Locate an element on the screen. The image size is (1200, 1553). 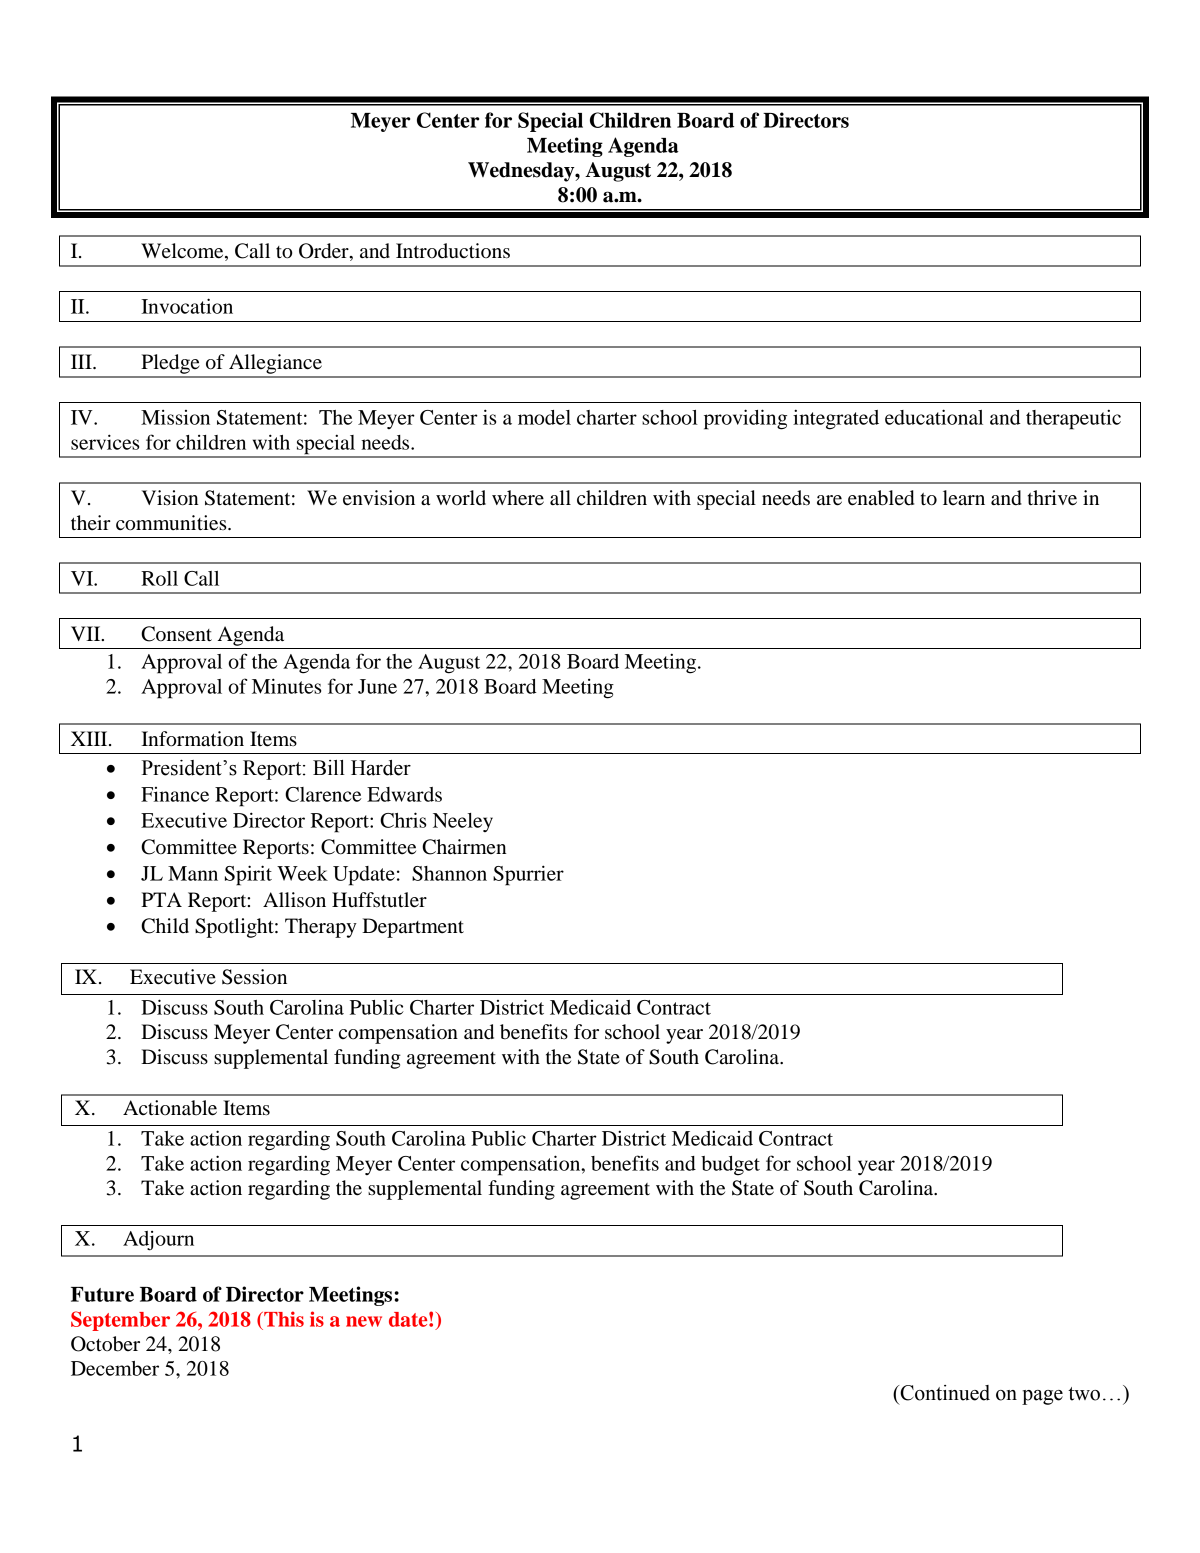
educational is located at coordinates (934, 417).
